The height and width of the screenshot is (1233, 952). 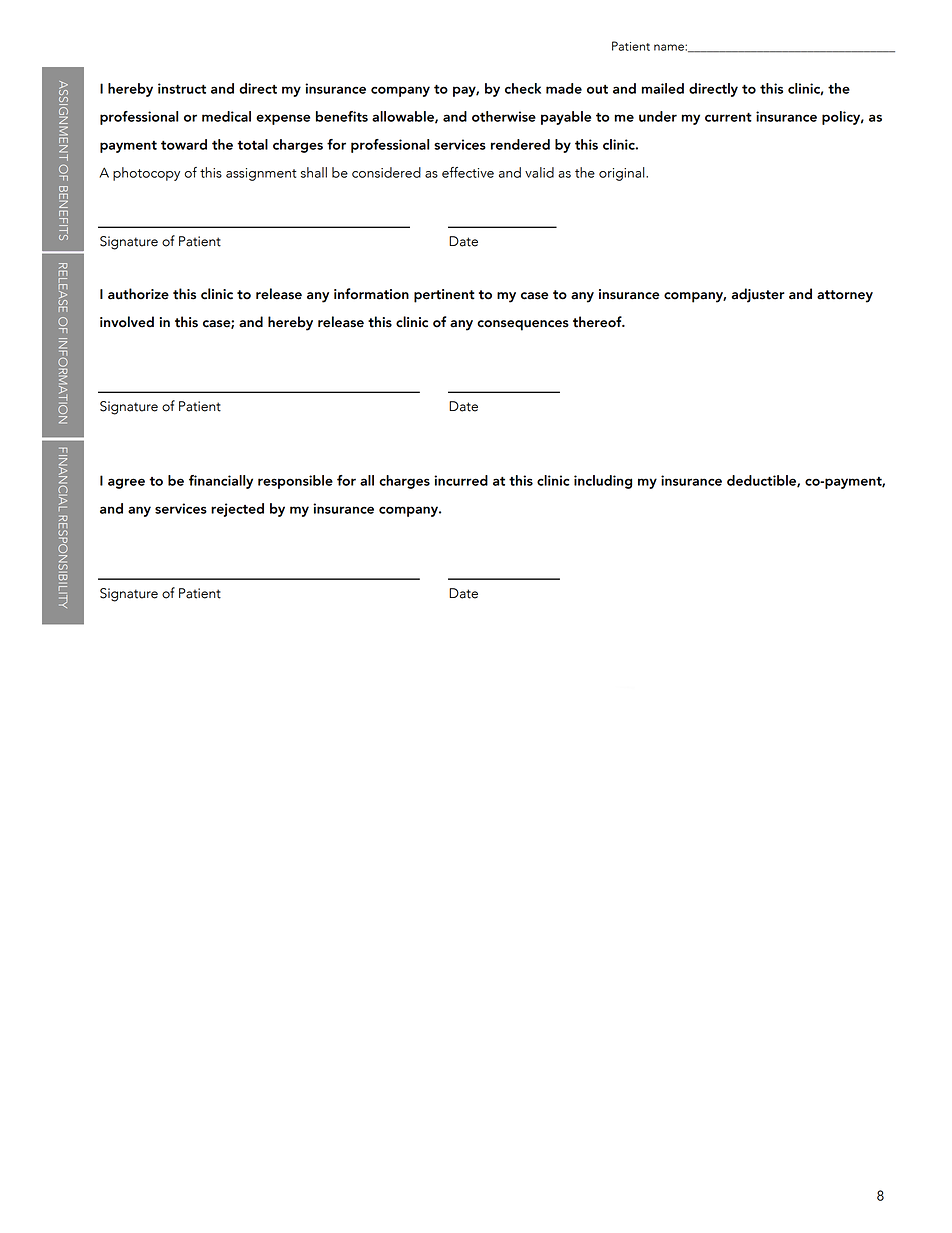 I want to click on instruct, so click(x=182, y=88).
